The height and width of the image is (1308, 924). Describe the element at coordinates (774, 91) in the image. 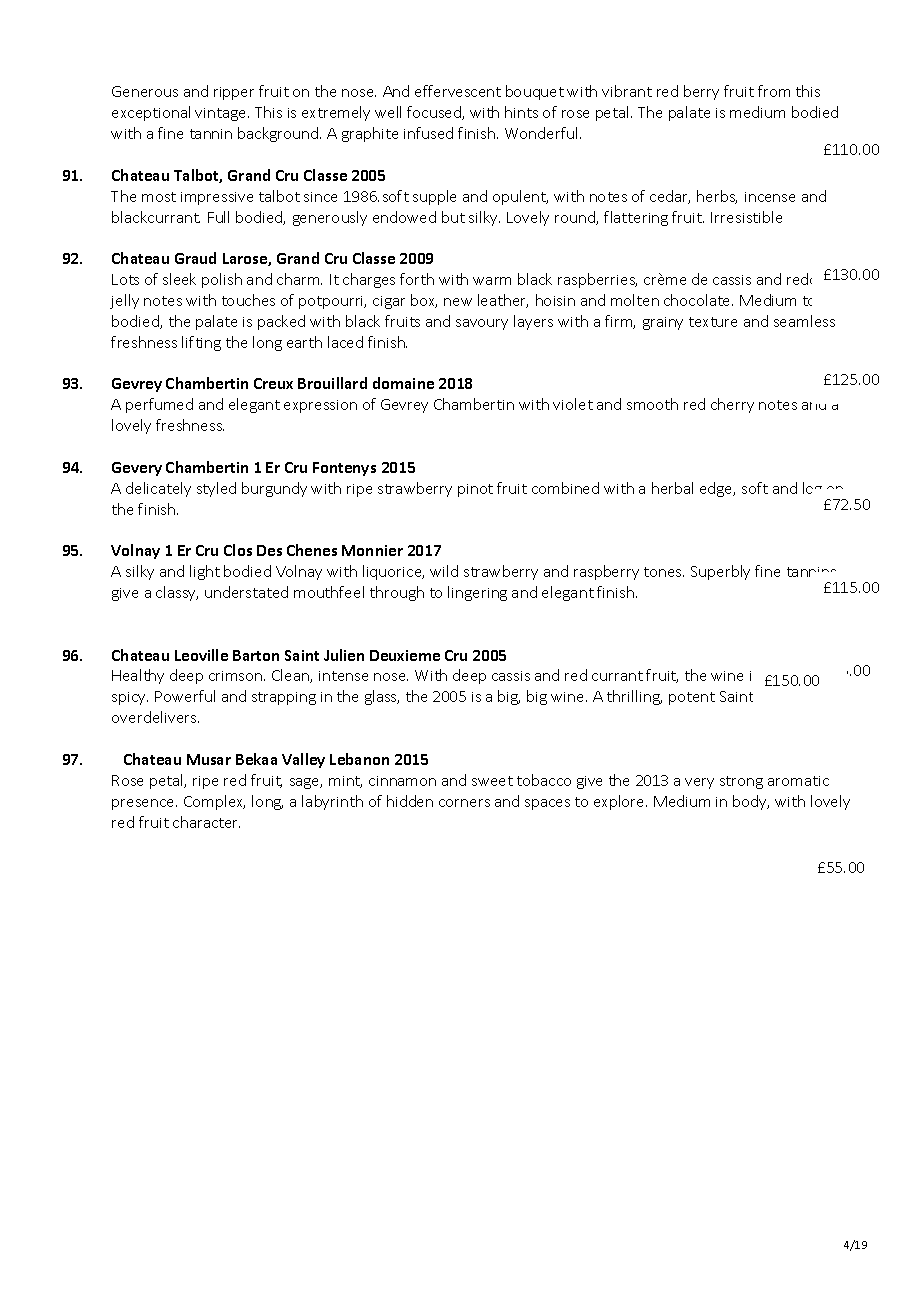

I see `from` at that location.
